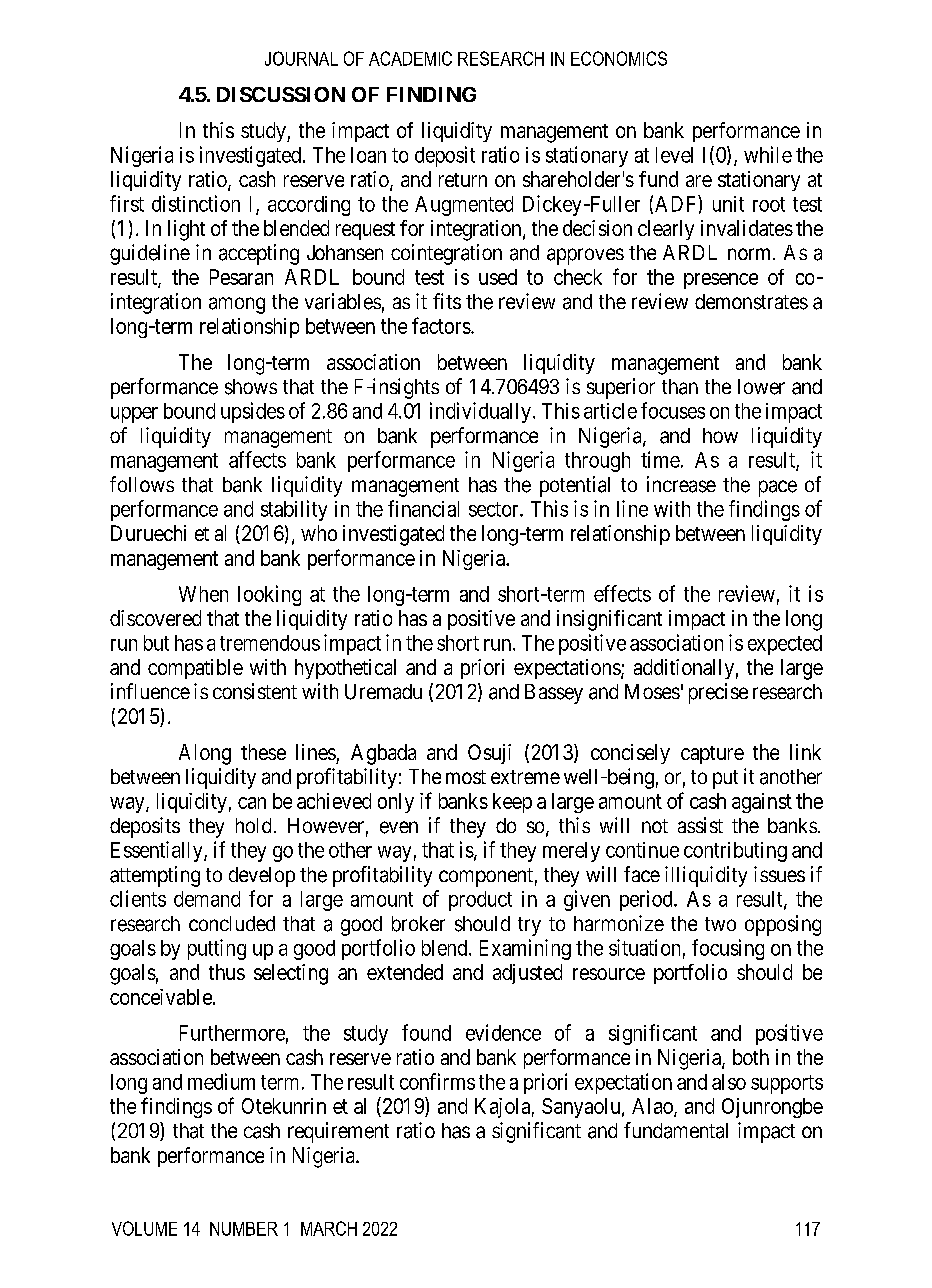  I want to click on demand, so click(207, 899).
